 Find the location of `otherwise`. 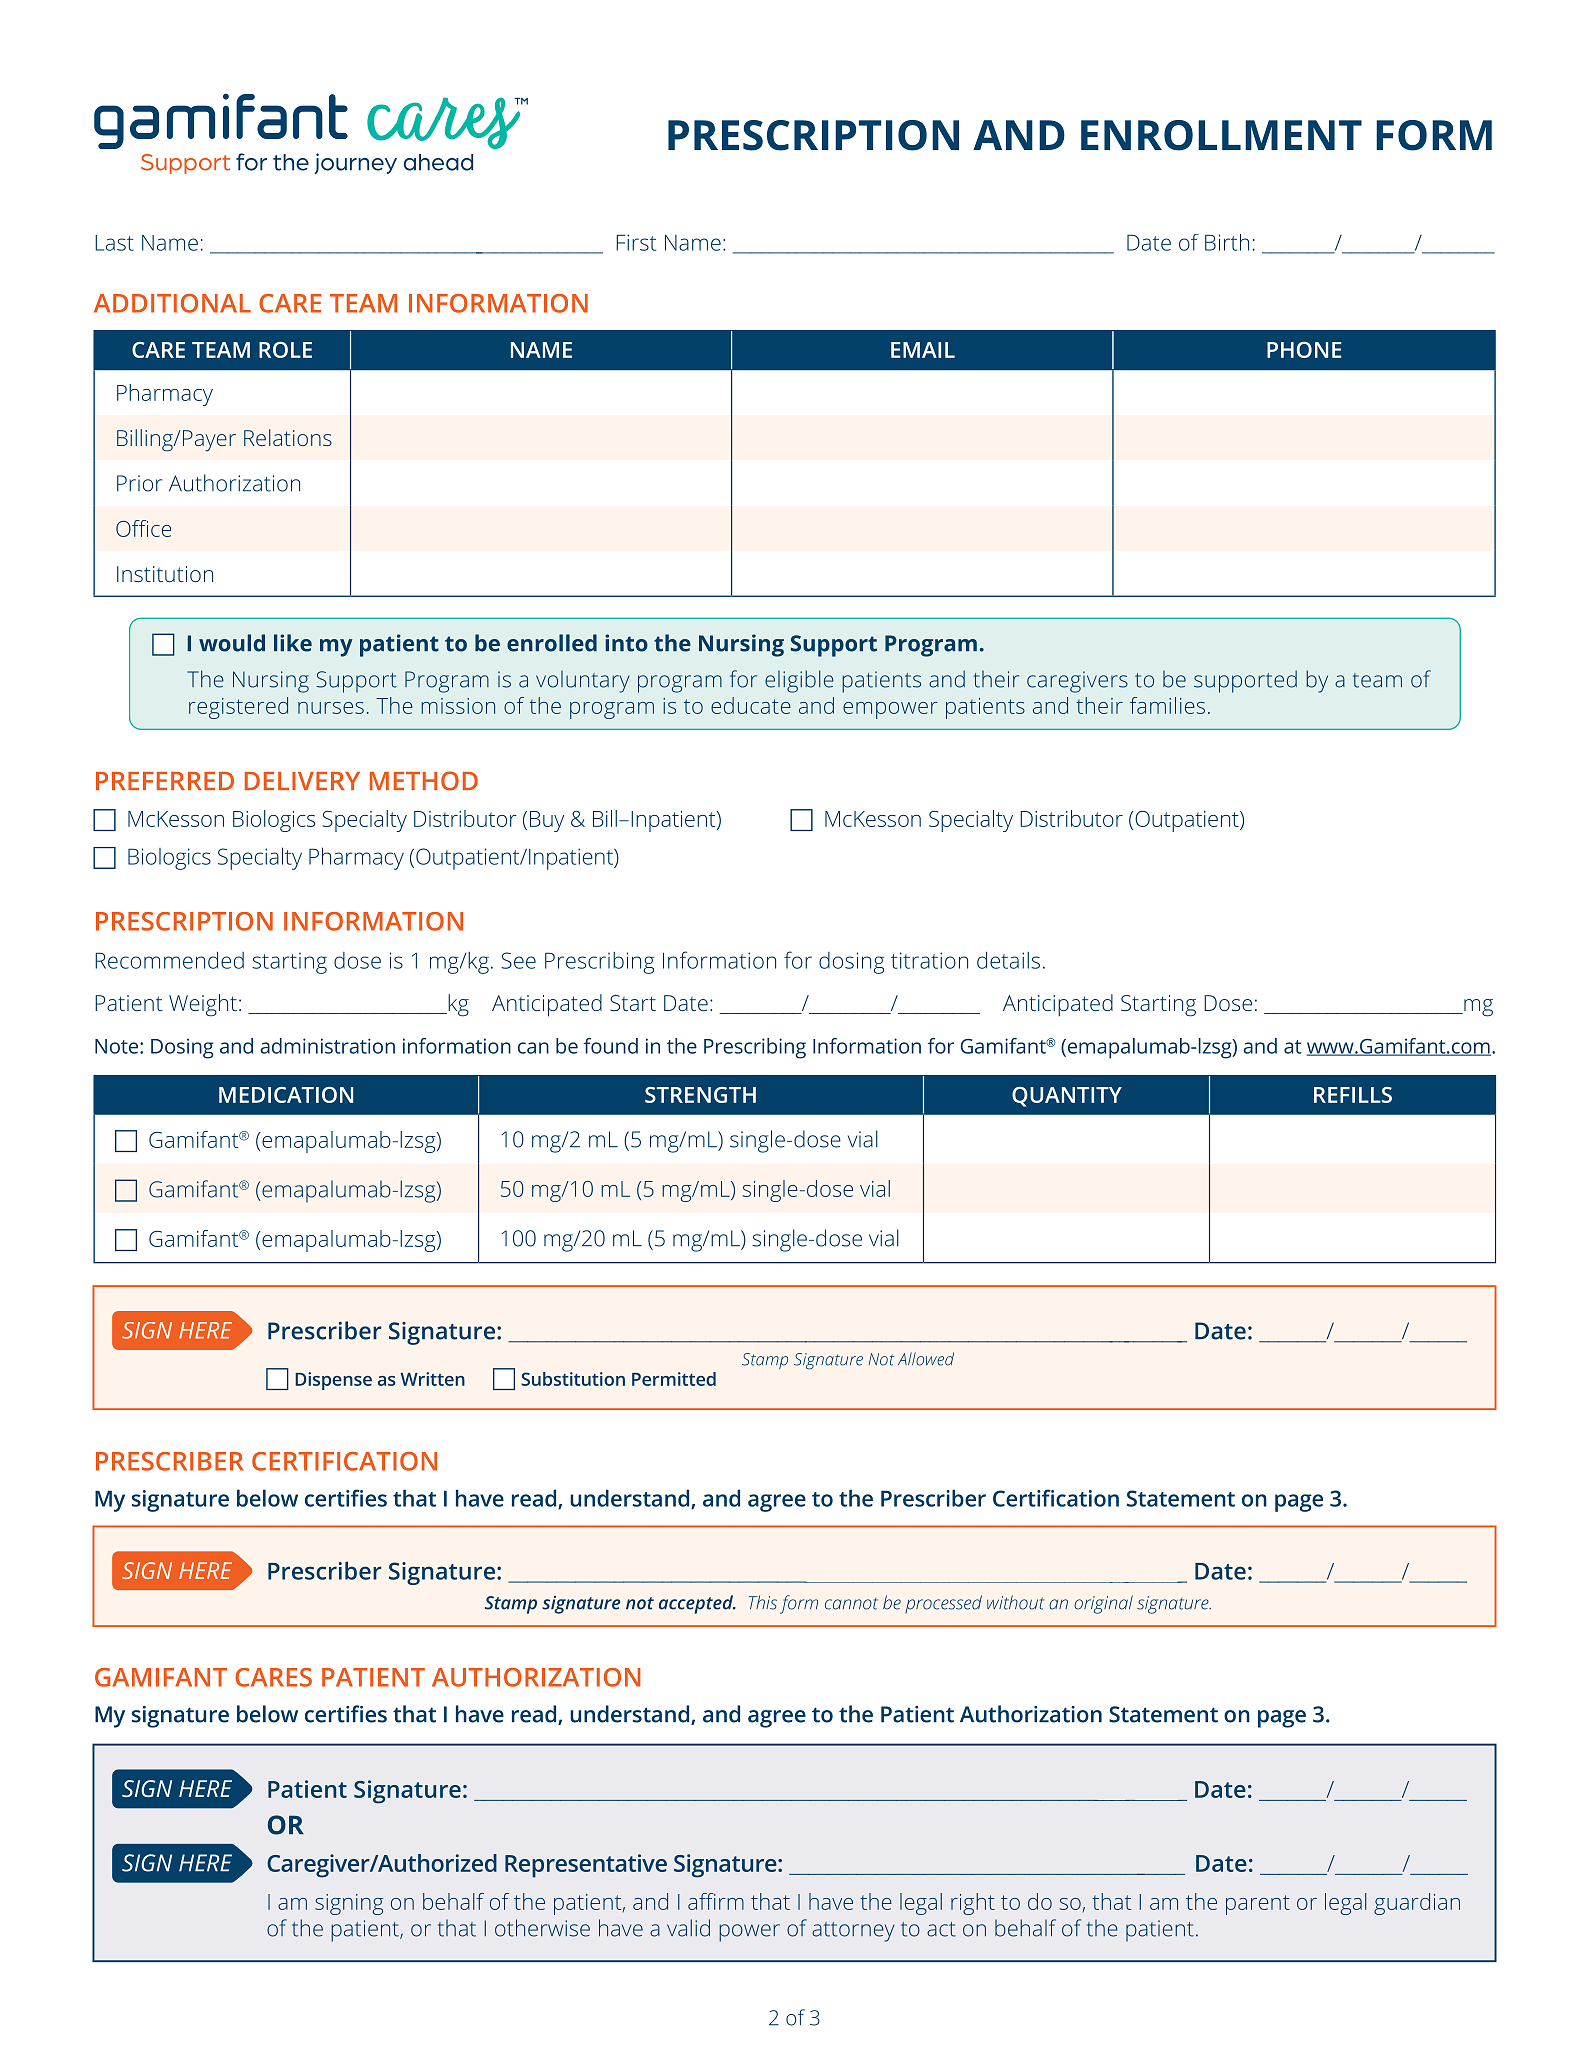

otherwise is located at coordinates (542, 1928).
